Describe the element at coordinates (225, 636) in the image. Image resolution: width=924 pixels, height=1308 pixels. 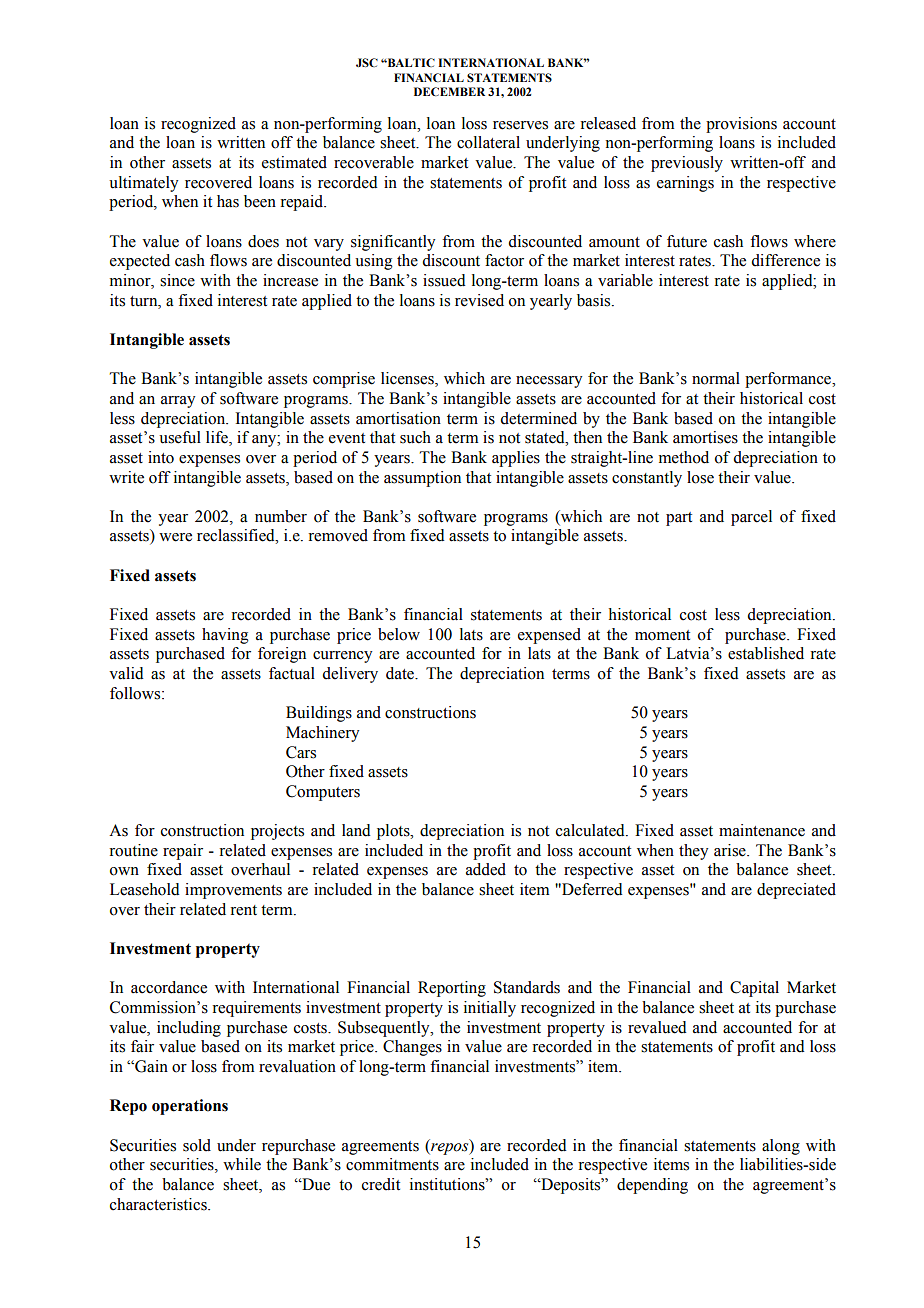
I see `having` at that location.
